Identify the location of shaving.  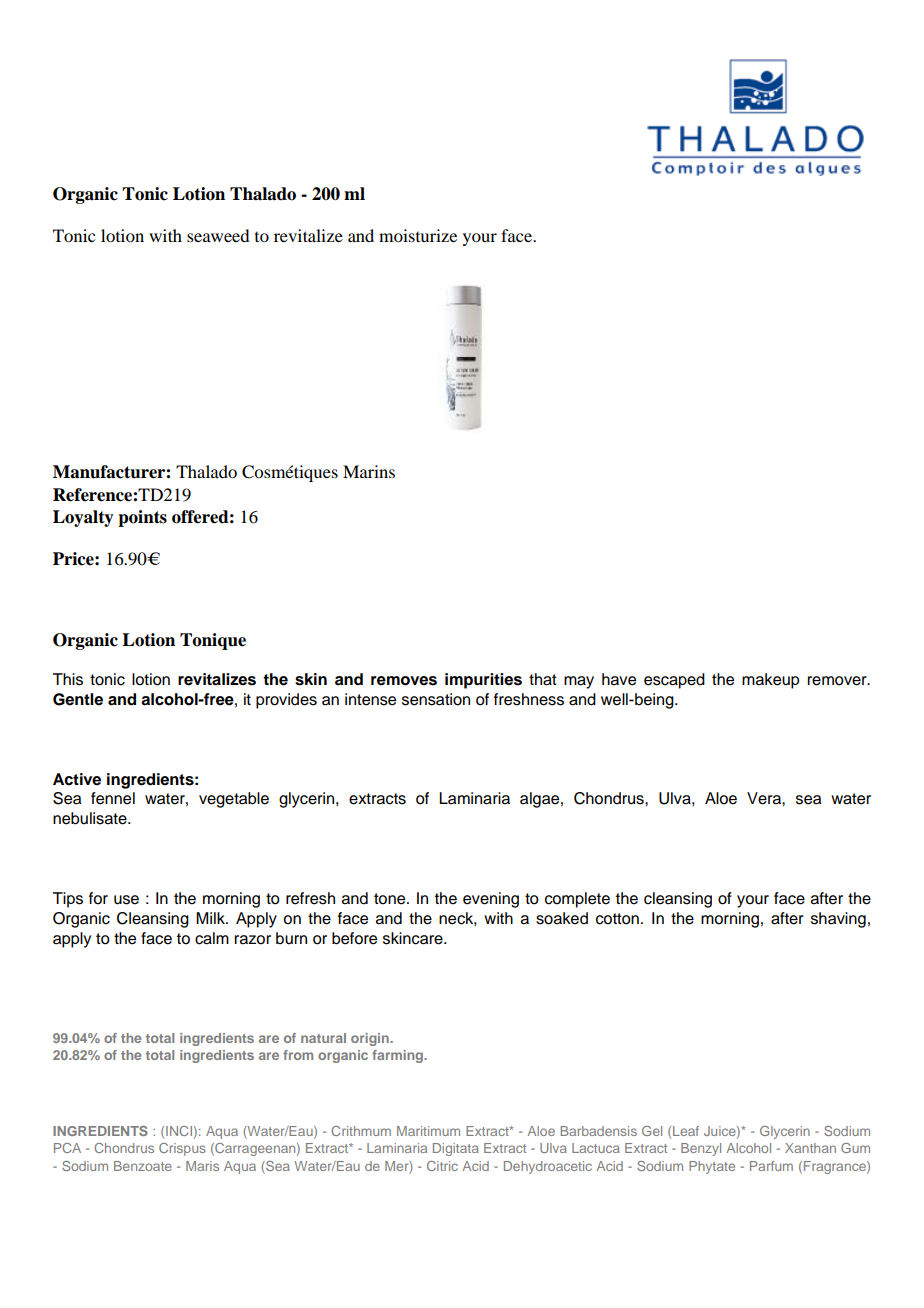
(838, 920).
